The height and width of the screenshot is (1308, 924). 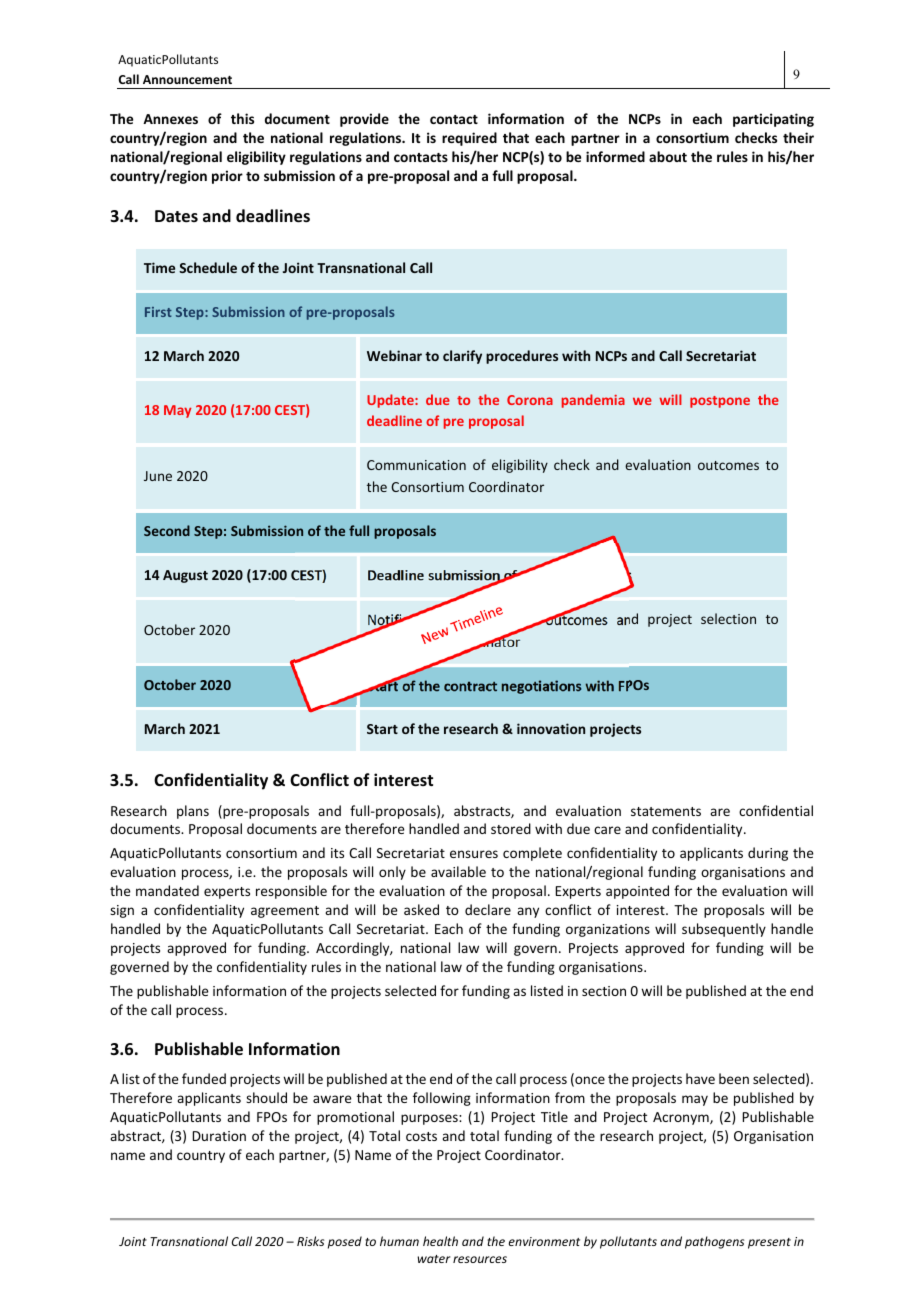 I want to click on clarify, so click(x=462, y=357).
